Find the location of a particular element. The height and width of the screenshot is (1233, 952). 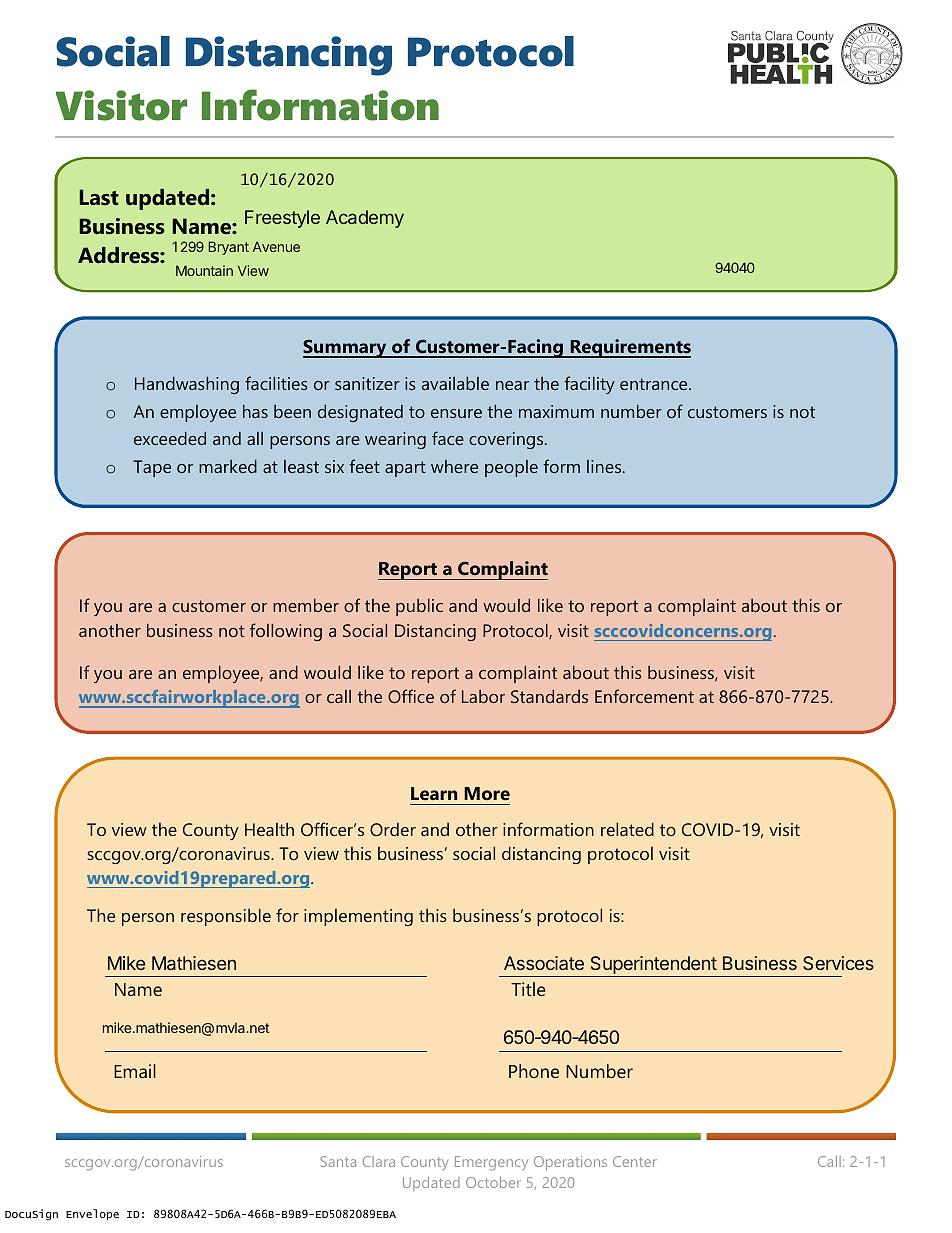

following is located at coordinates (286, 632).
